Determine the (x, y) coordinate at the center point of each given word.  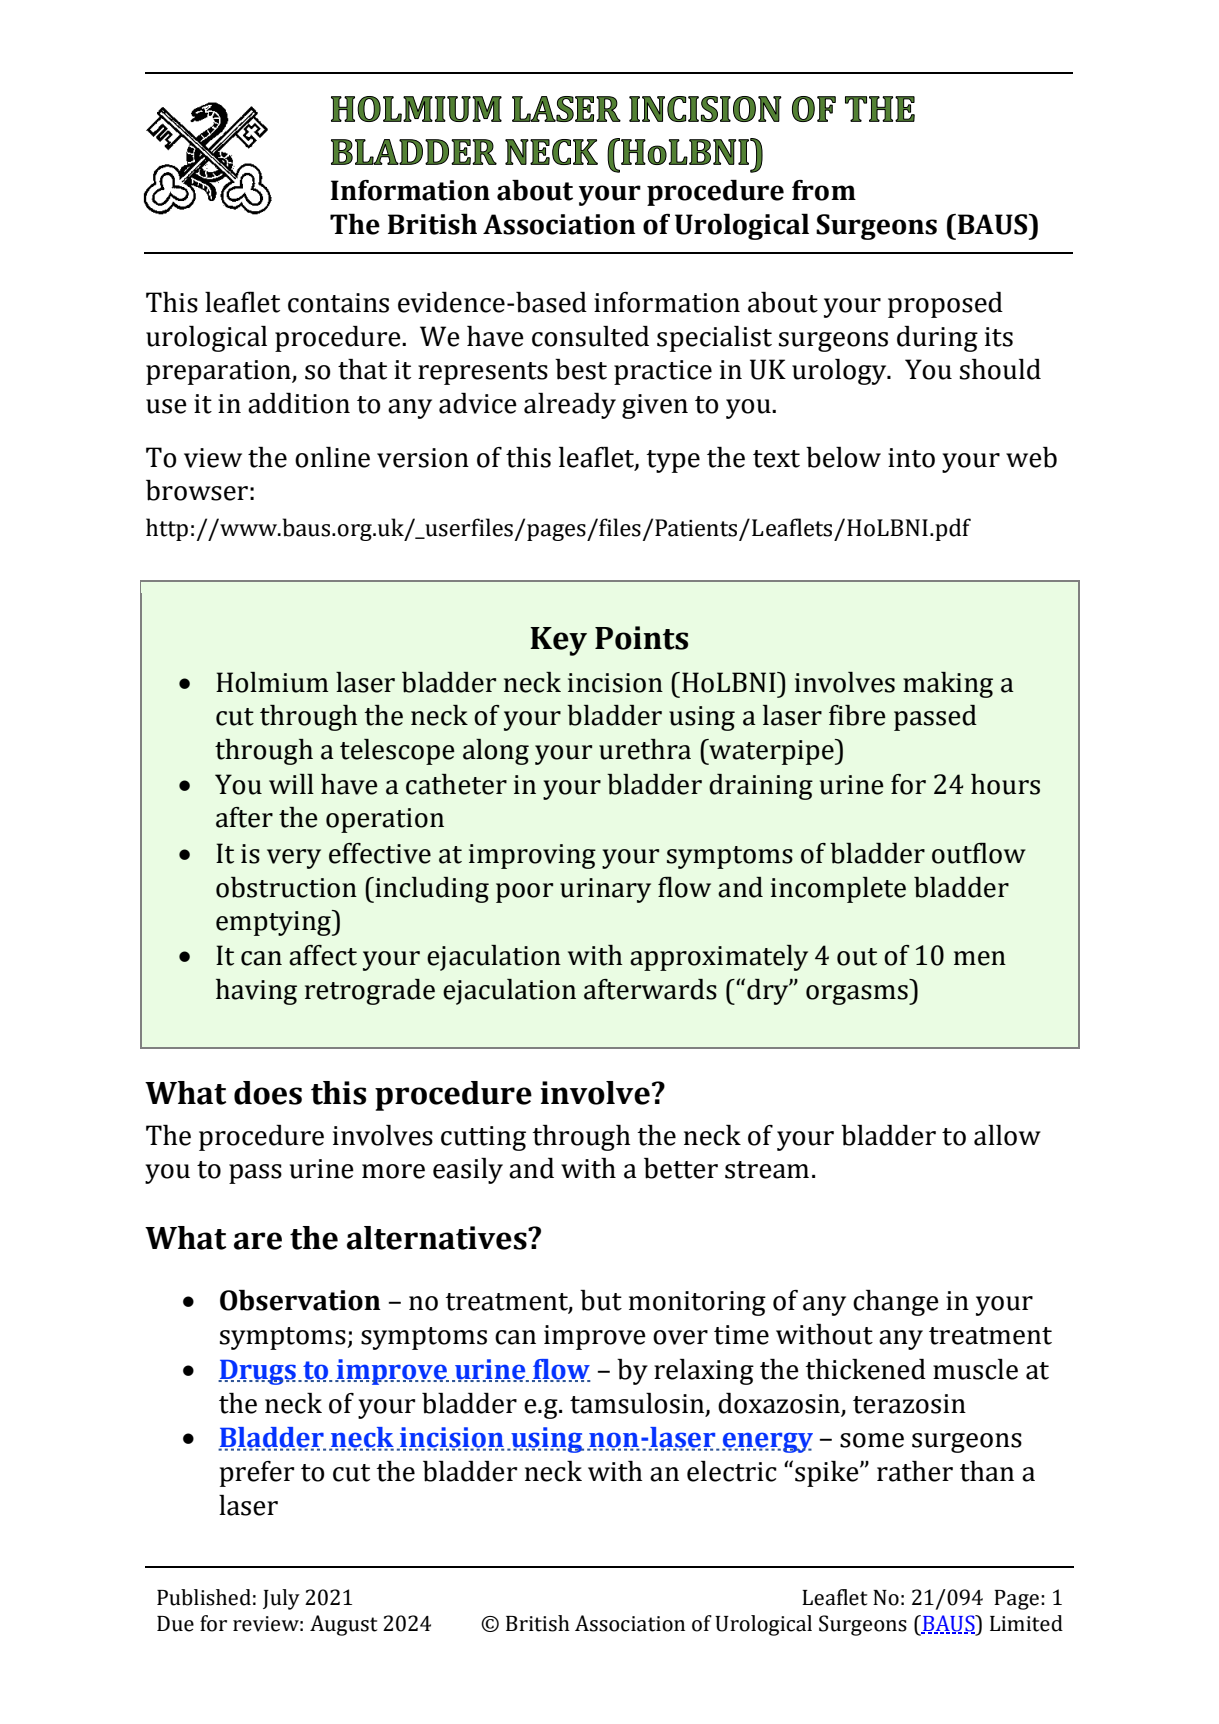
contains (338, 303)
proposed (945, 305)
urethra (645, 749)
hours (1005, 784)
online (332, 457)
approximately (719, 958)
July (281, 1599)
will (291, 784)
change (896, 1303)
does (268, 1093)
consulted (590, 336)
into (911, 458)
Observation (300, 1300)
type (673, 461)
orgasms (858, 995)
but (601, 1300)
